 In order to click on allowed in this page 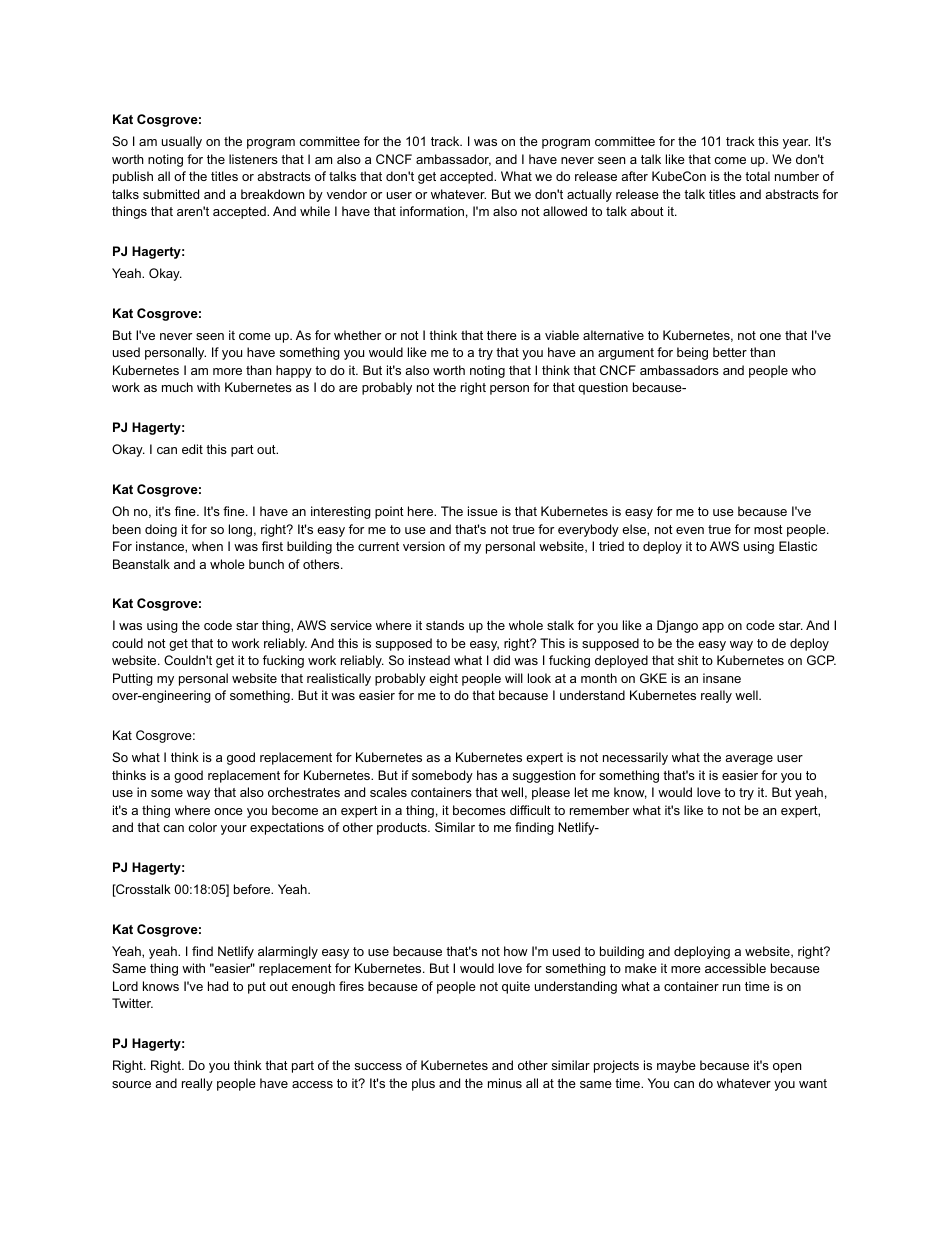, I will do `click(565, 211)`.
